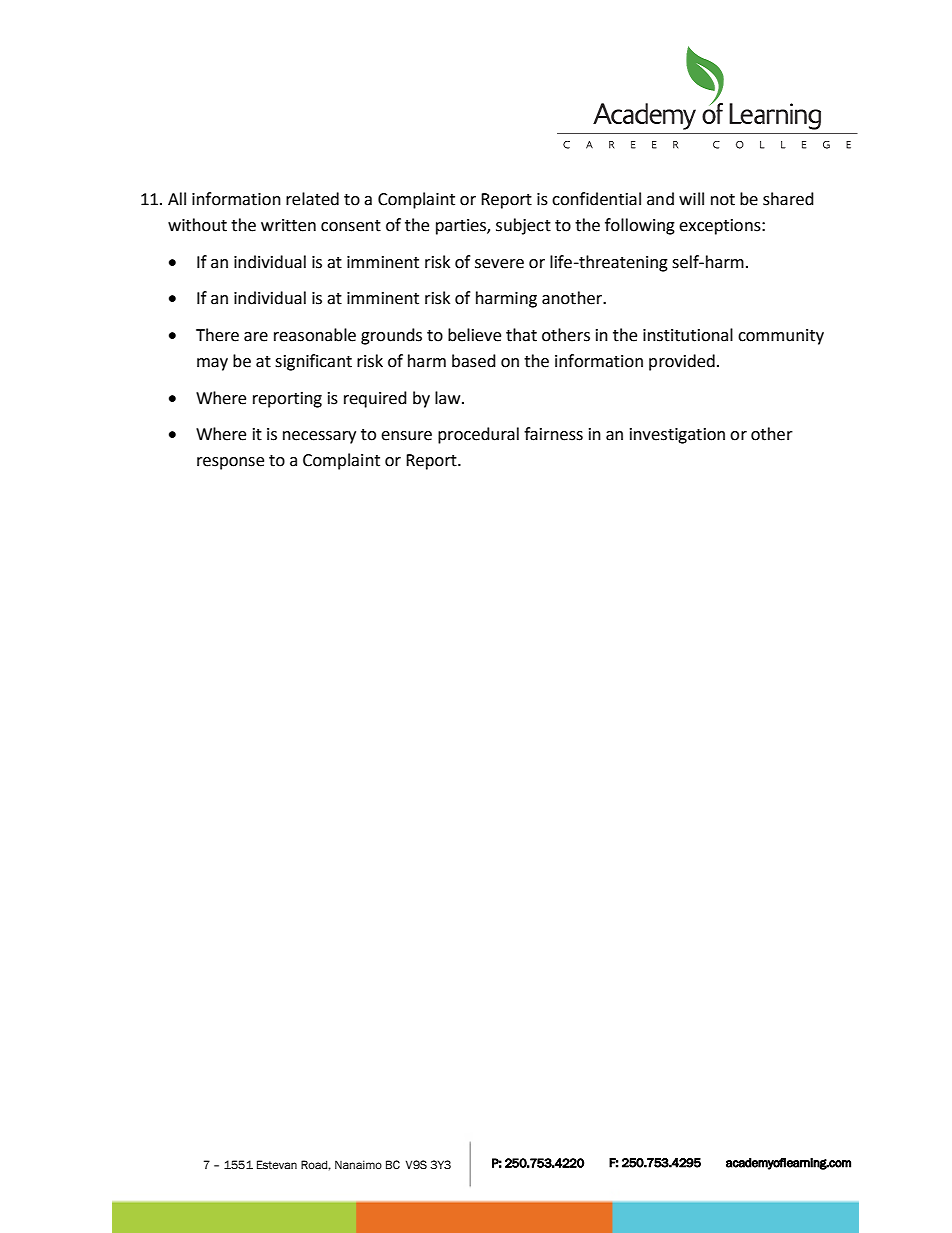 The image size is (952, 1233). Describe the element at coordinates (553, 434) in the image. I see `fairness` at that location.
